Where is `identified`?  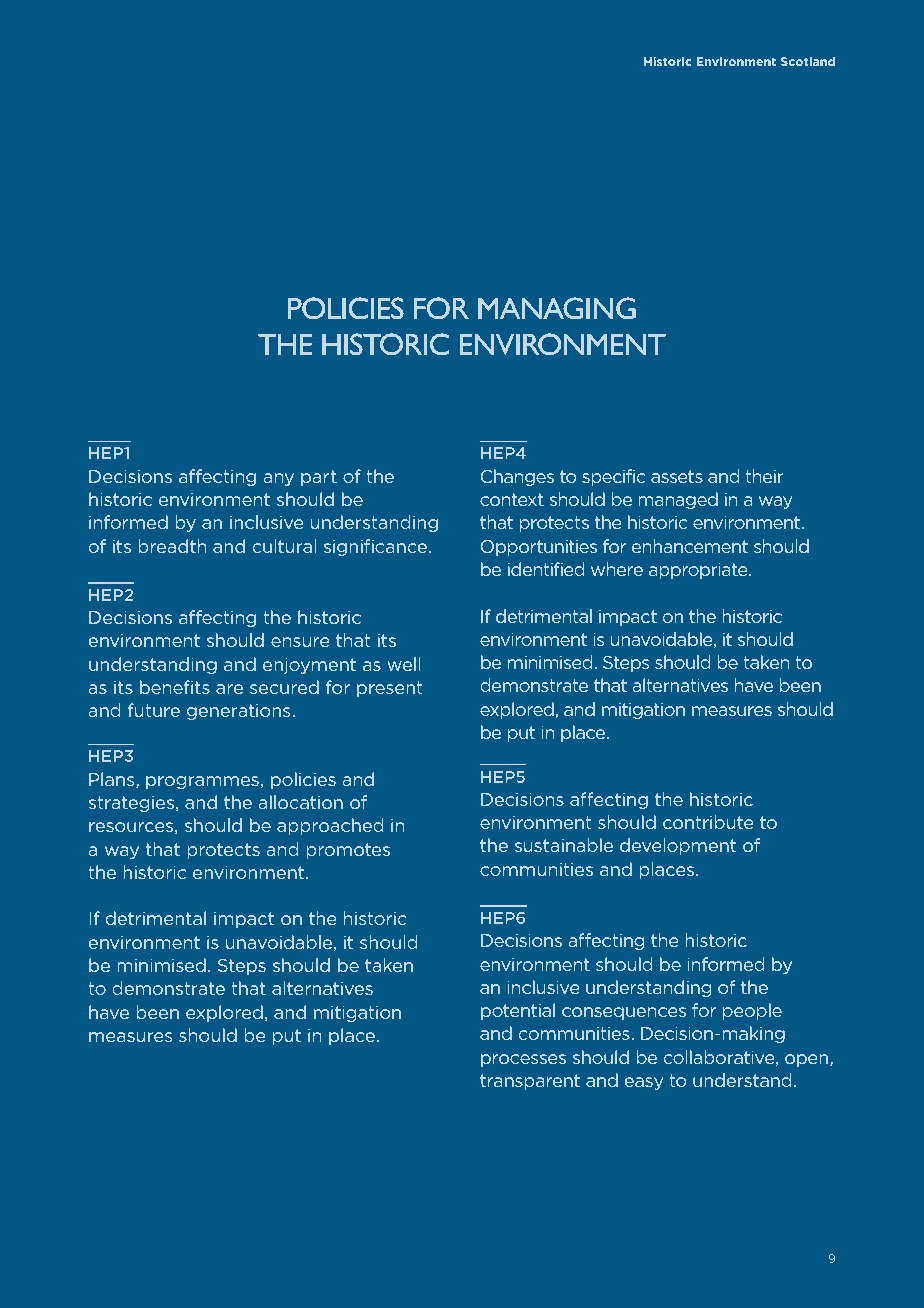 identified is located at coordinates (546, 569).
